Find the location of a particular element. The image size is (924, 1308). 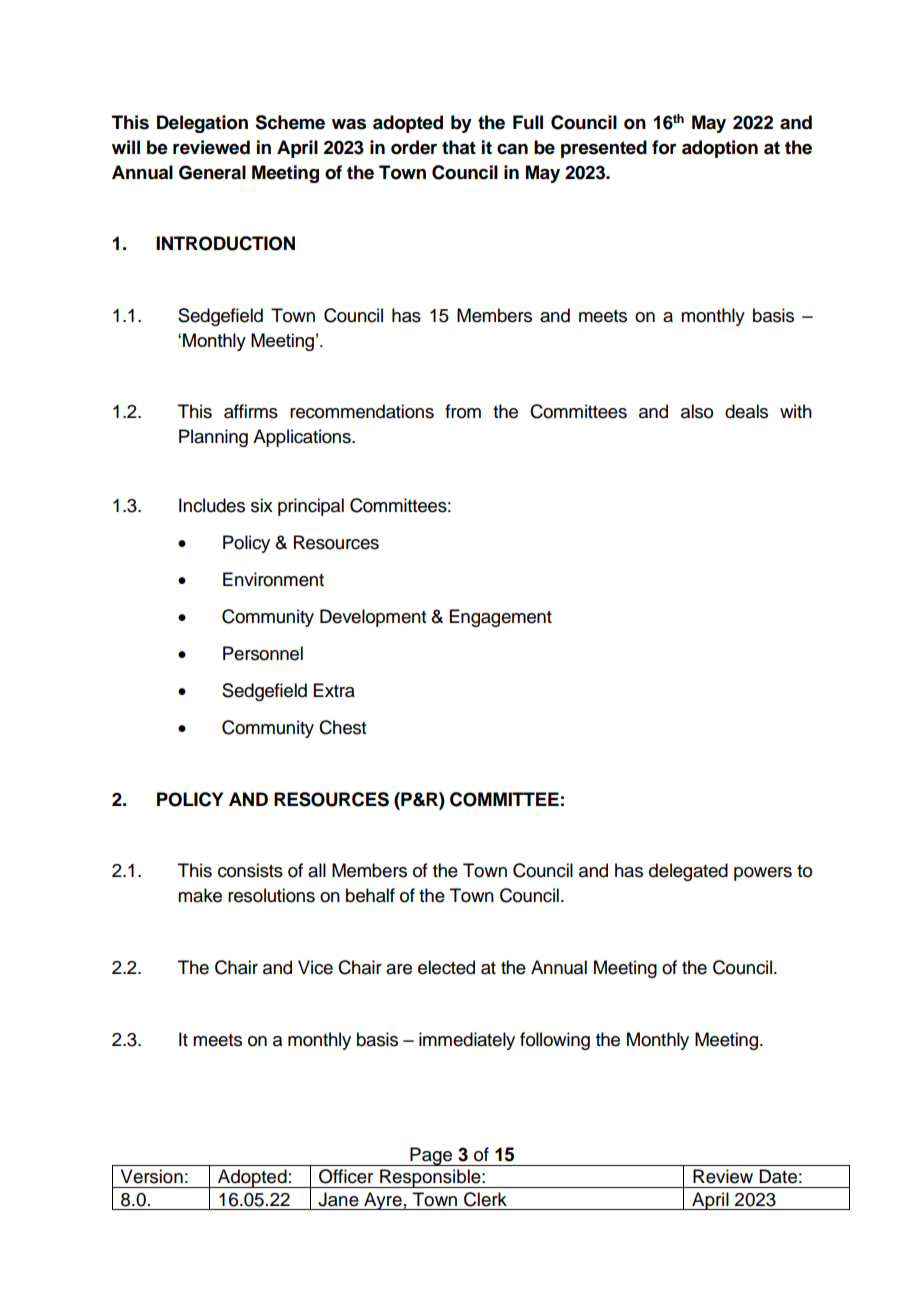

also is located at coordinates (697, 411).
